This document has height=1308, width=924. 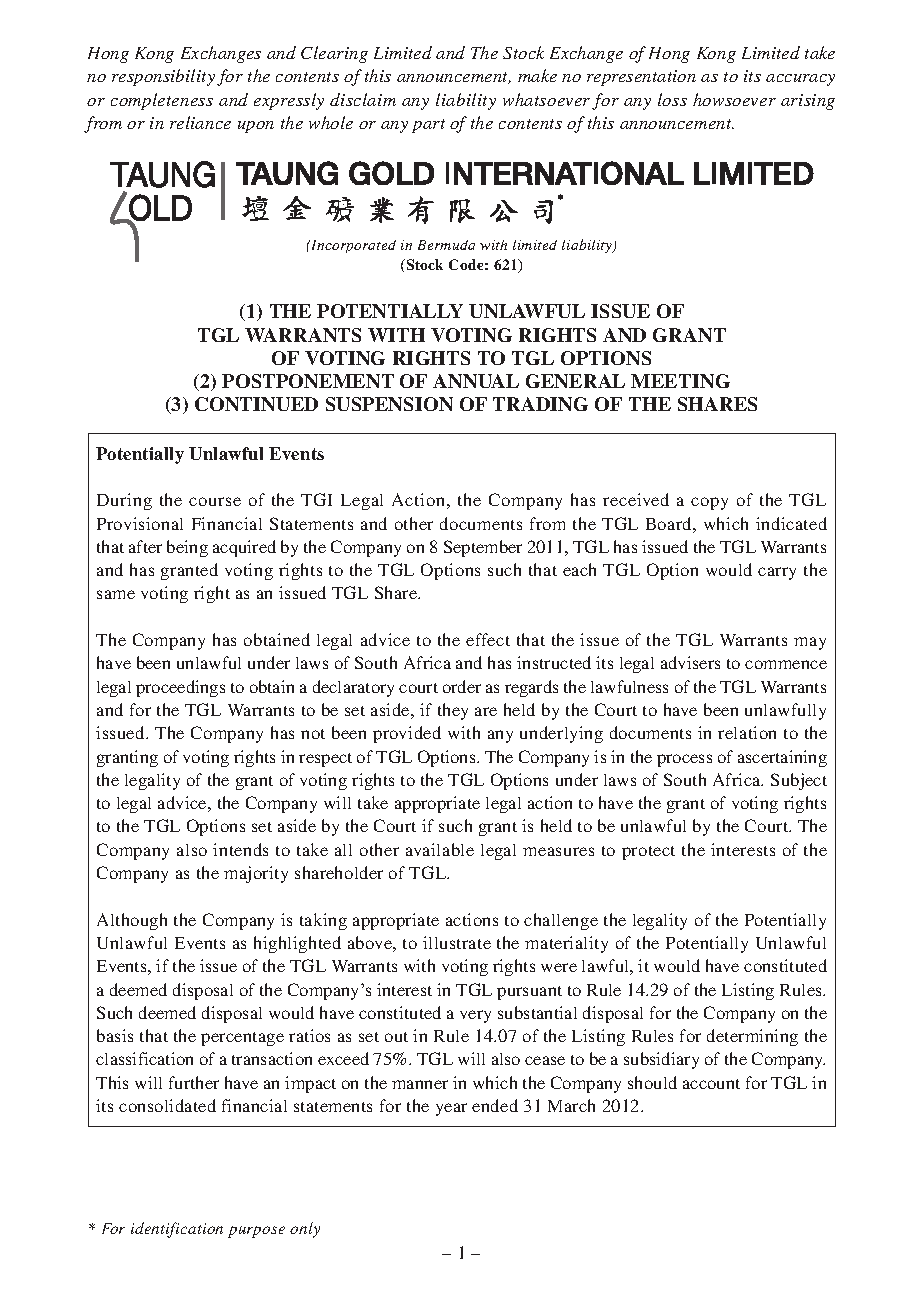 I want to click on course, so click(x=215, y=501).
